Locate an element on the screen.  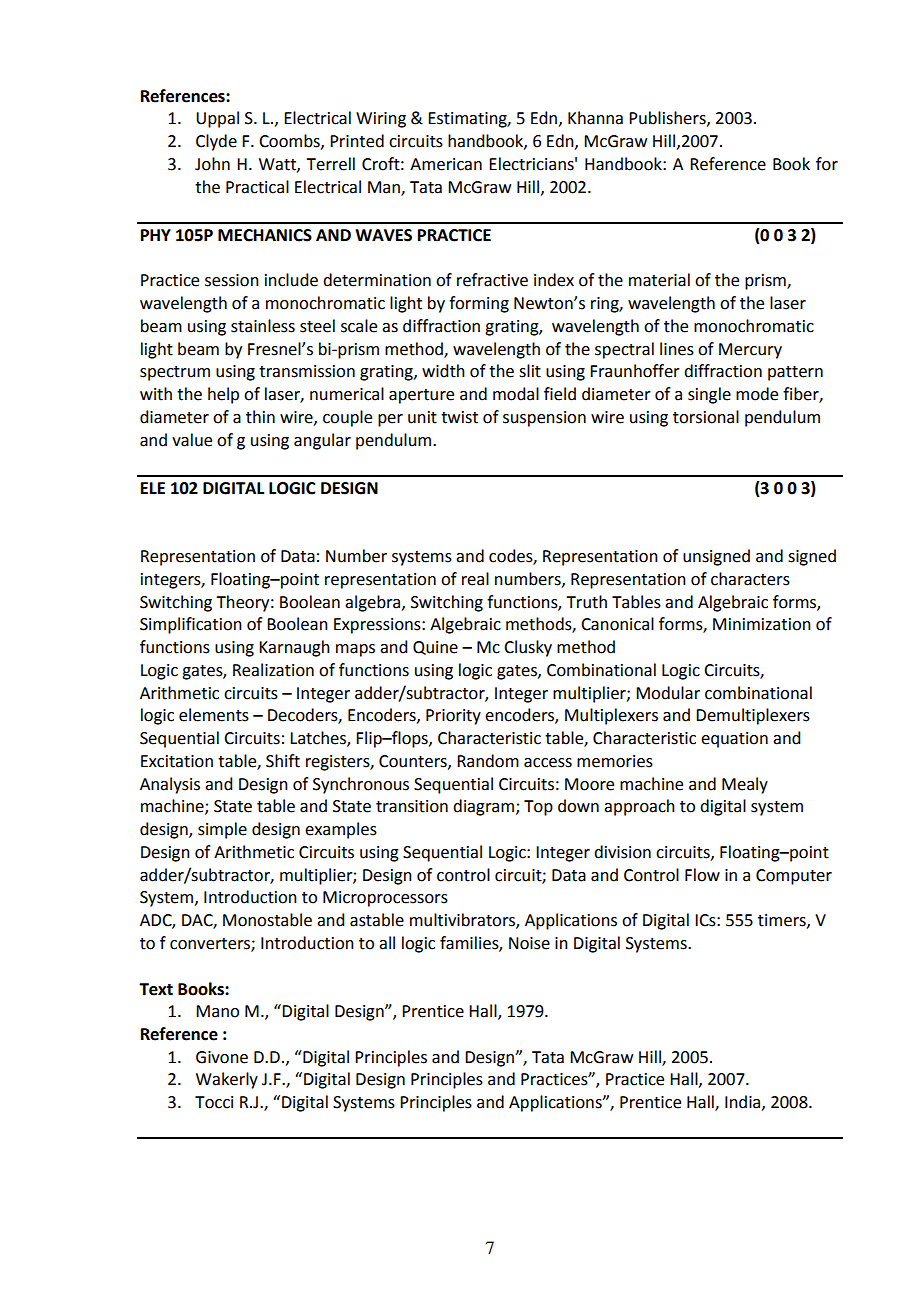
thin is located at coordinates (260, 417).
